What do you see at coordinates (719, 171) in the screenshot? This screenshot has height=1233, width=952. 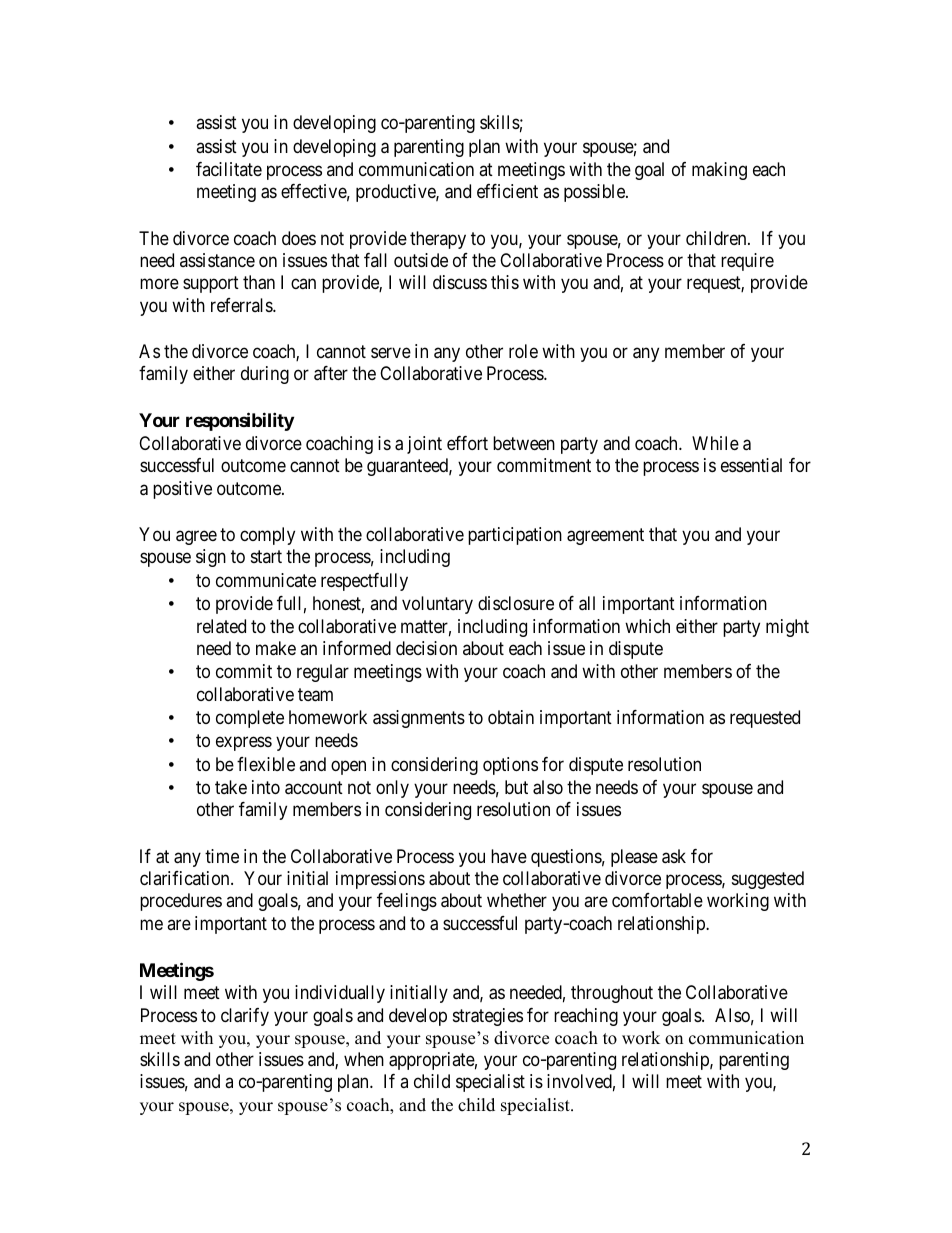 I see `making` at bounding box center [719, 171].
